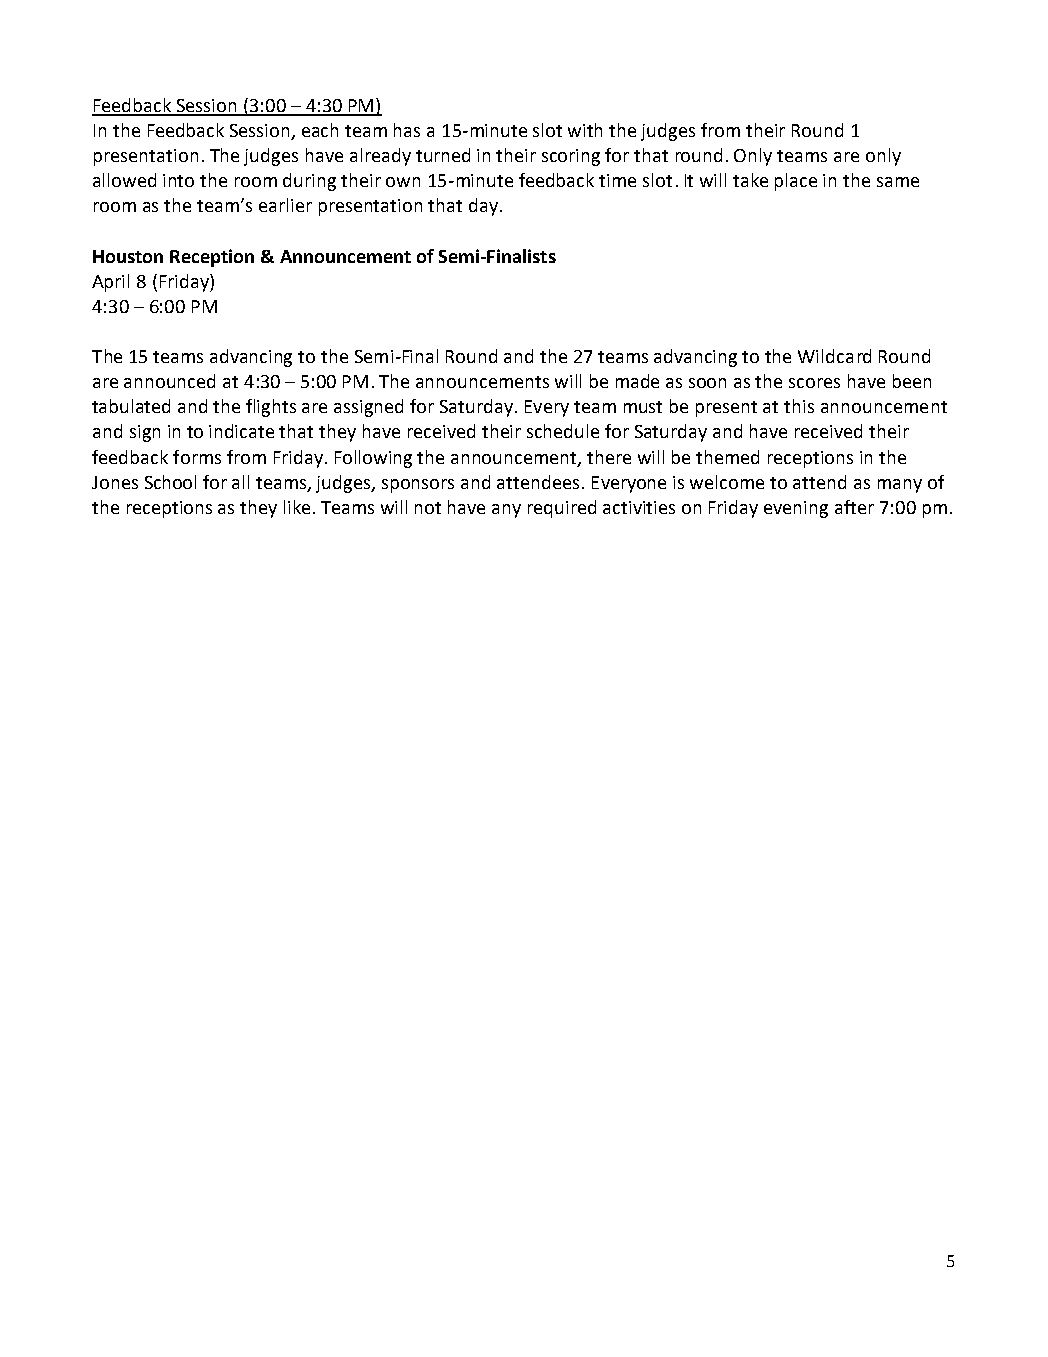  Describe the element at coordinates (898, 182) in the page. I see `same` at that location.
